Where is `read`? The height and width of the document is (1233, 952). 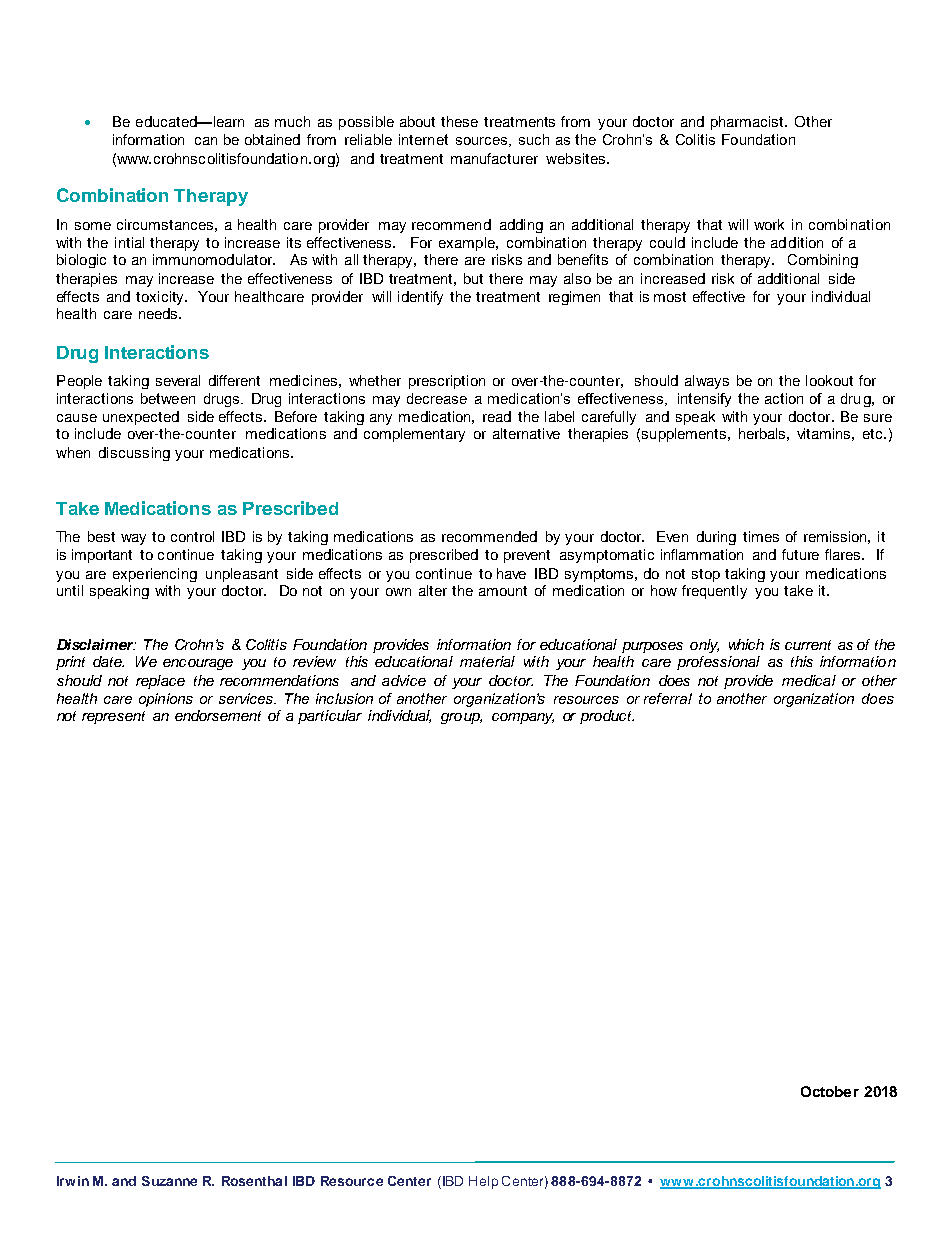
read is located at coordinates (497, 416).
